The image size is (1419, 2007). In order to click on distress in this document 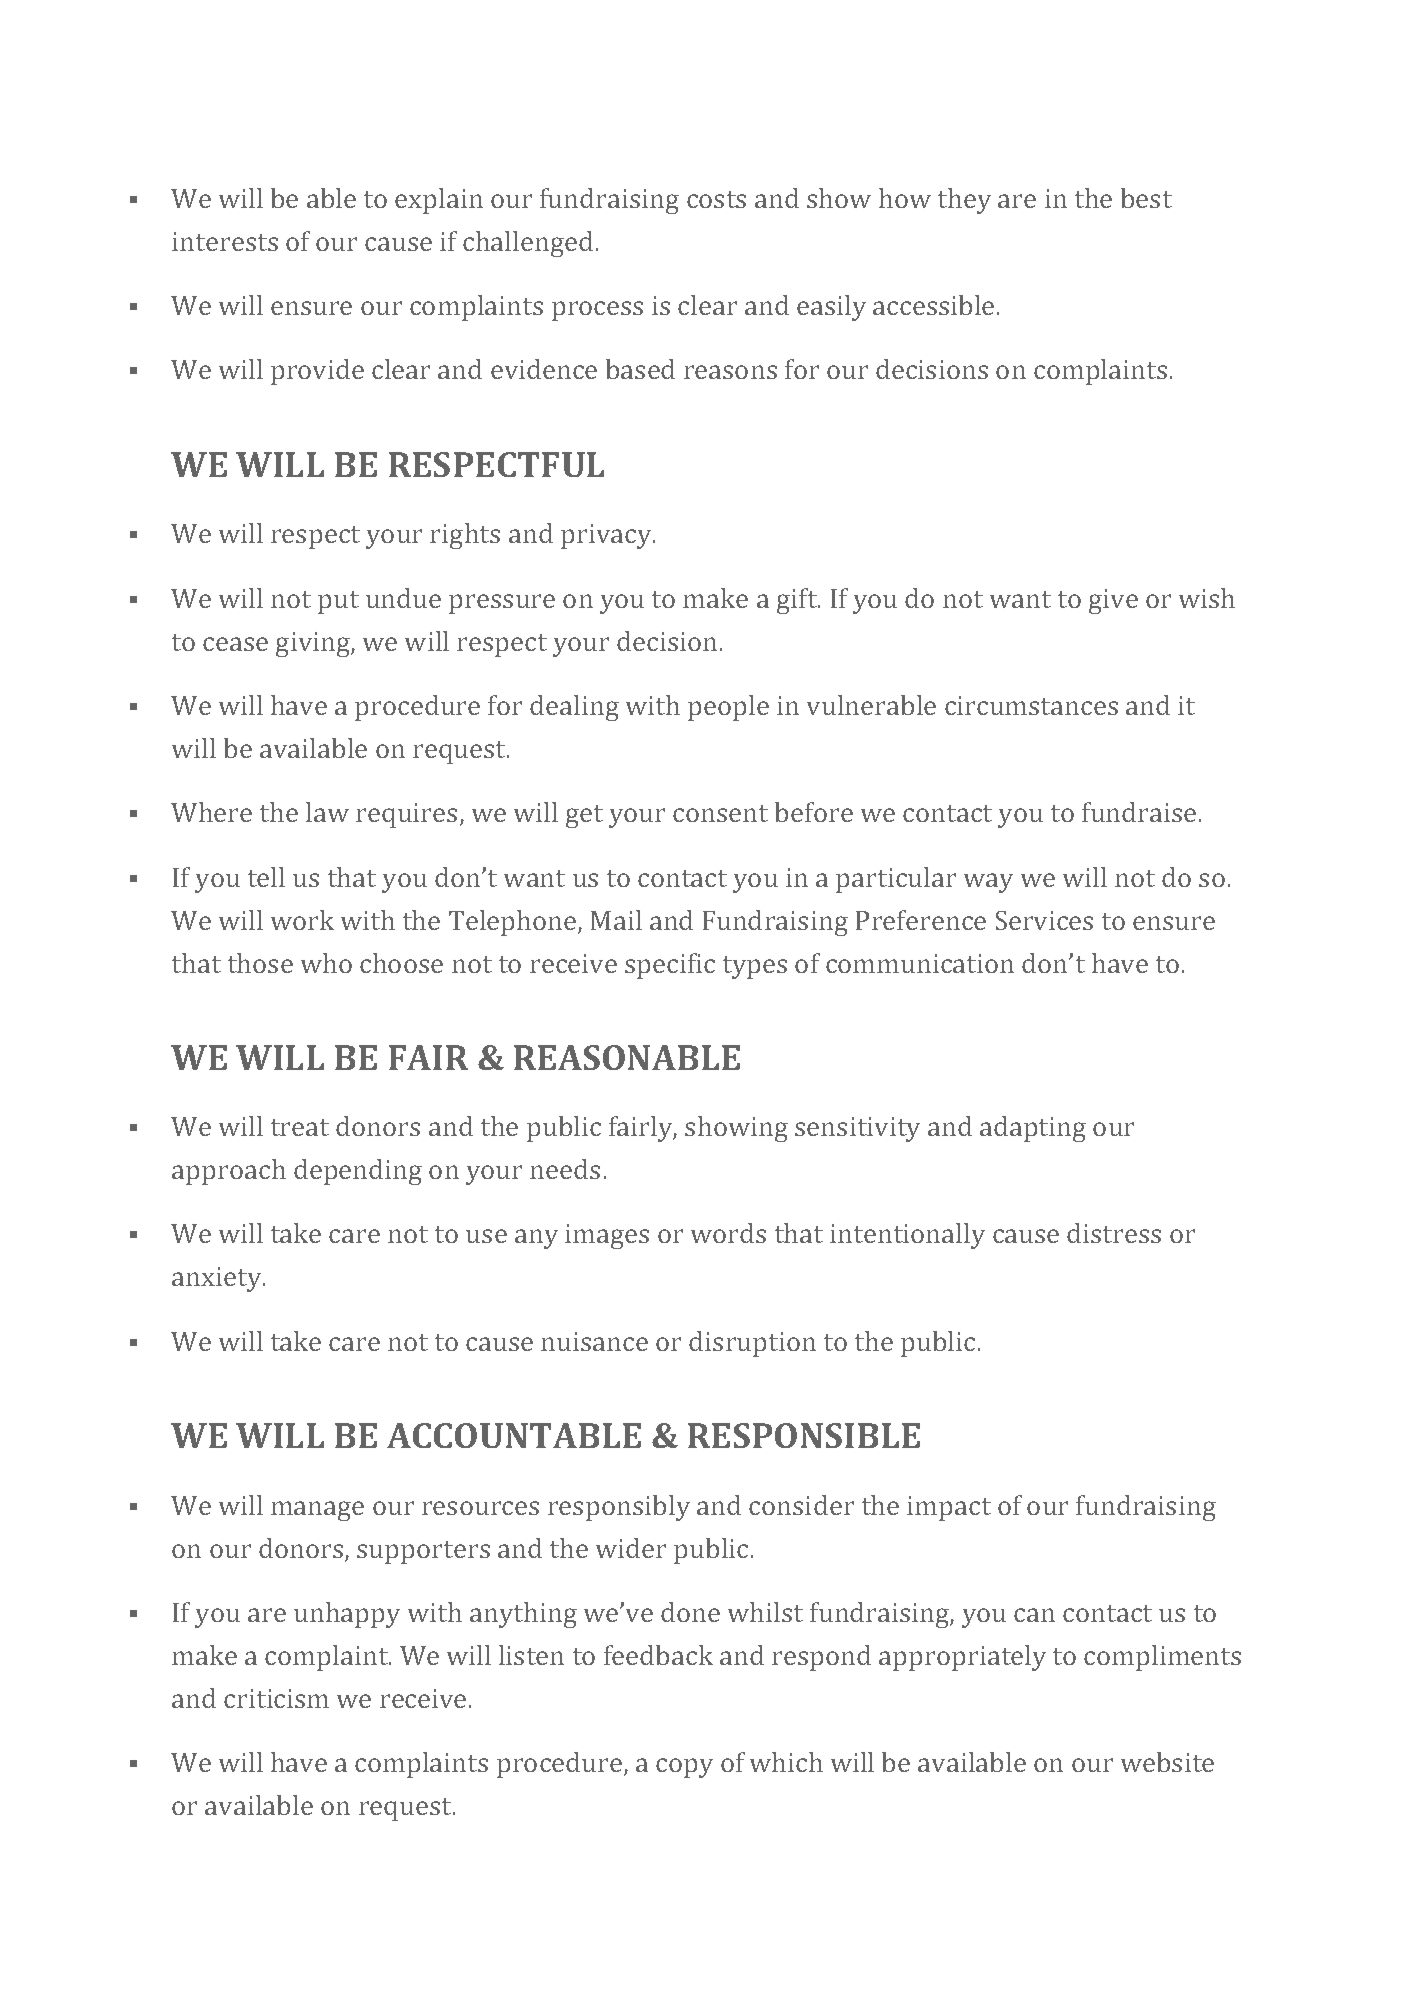, I will do `click(1114, 1233)`.
